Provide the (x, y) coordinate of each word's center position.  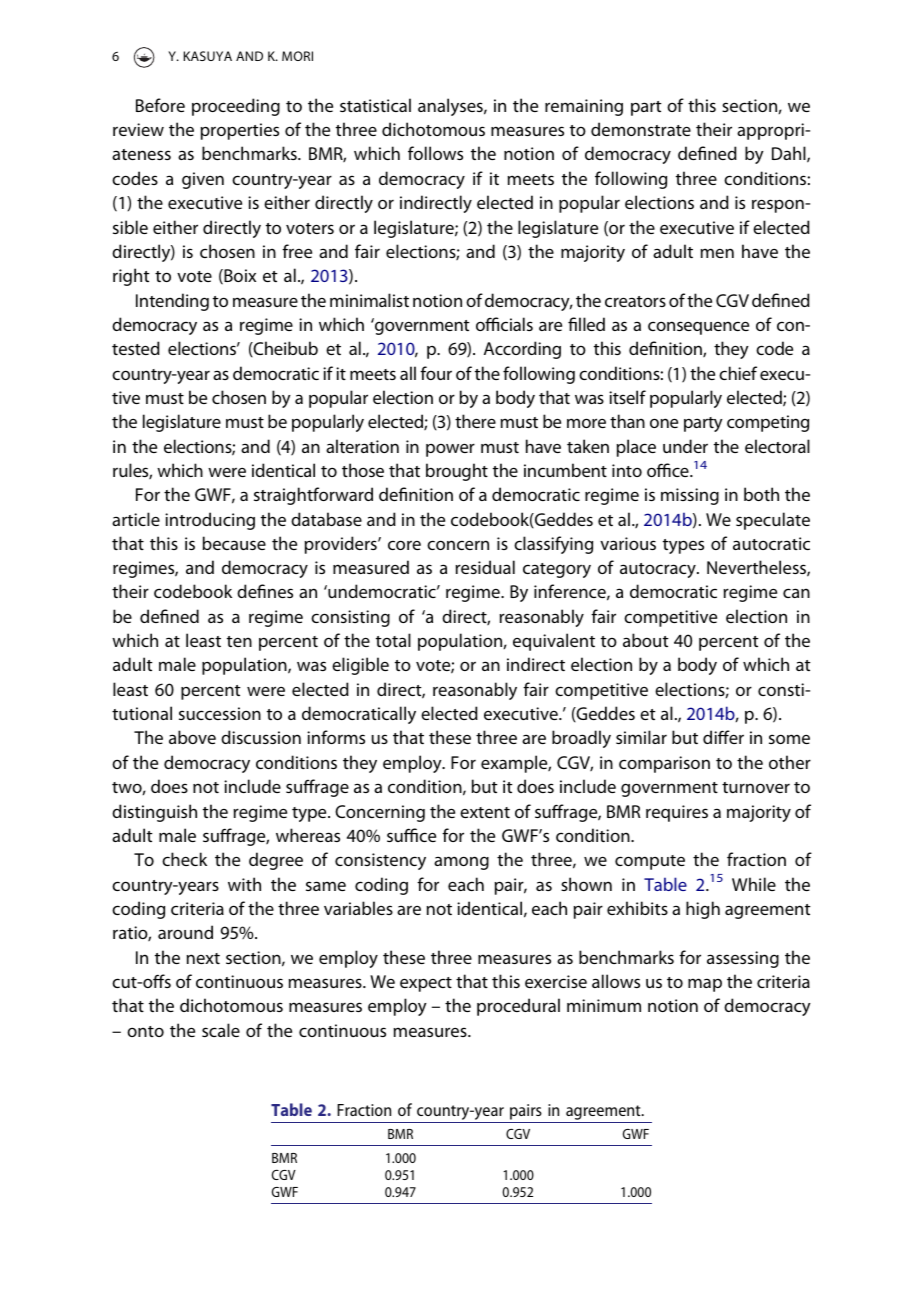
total (393, 640)
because (234, 543)
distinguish (154, 813)
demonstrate (641, 129)
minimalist (369, 300)
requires (677, 813)
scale (221, 1030)
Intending (172, 302)
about (646, 640)
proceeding (236, 107)
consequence (698, 328)
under (685, 446)
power (450, 450)
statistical (375, 105)
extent (485, 812)
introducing (210, 521)
